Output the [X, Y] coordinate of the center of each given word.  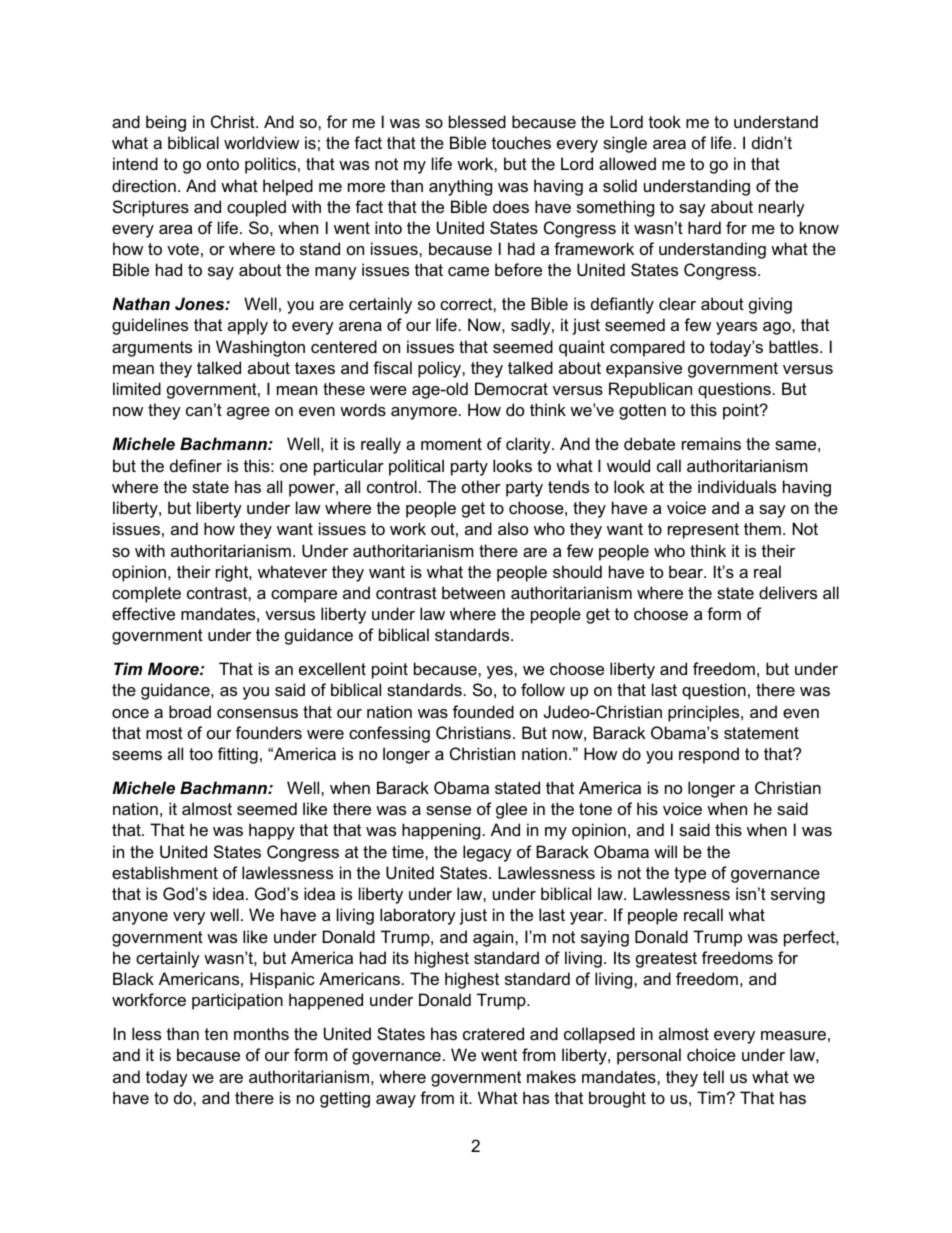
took [665, 121]
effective [143, 613]
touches [521, 142]
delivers [788, 592]
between [473, 592]
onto [223, 164]
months [261, 1033]
